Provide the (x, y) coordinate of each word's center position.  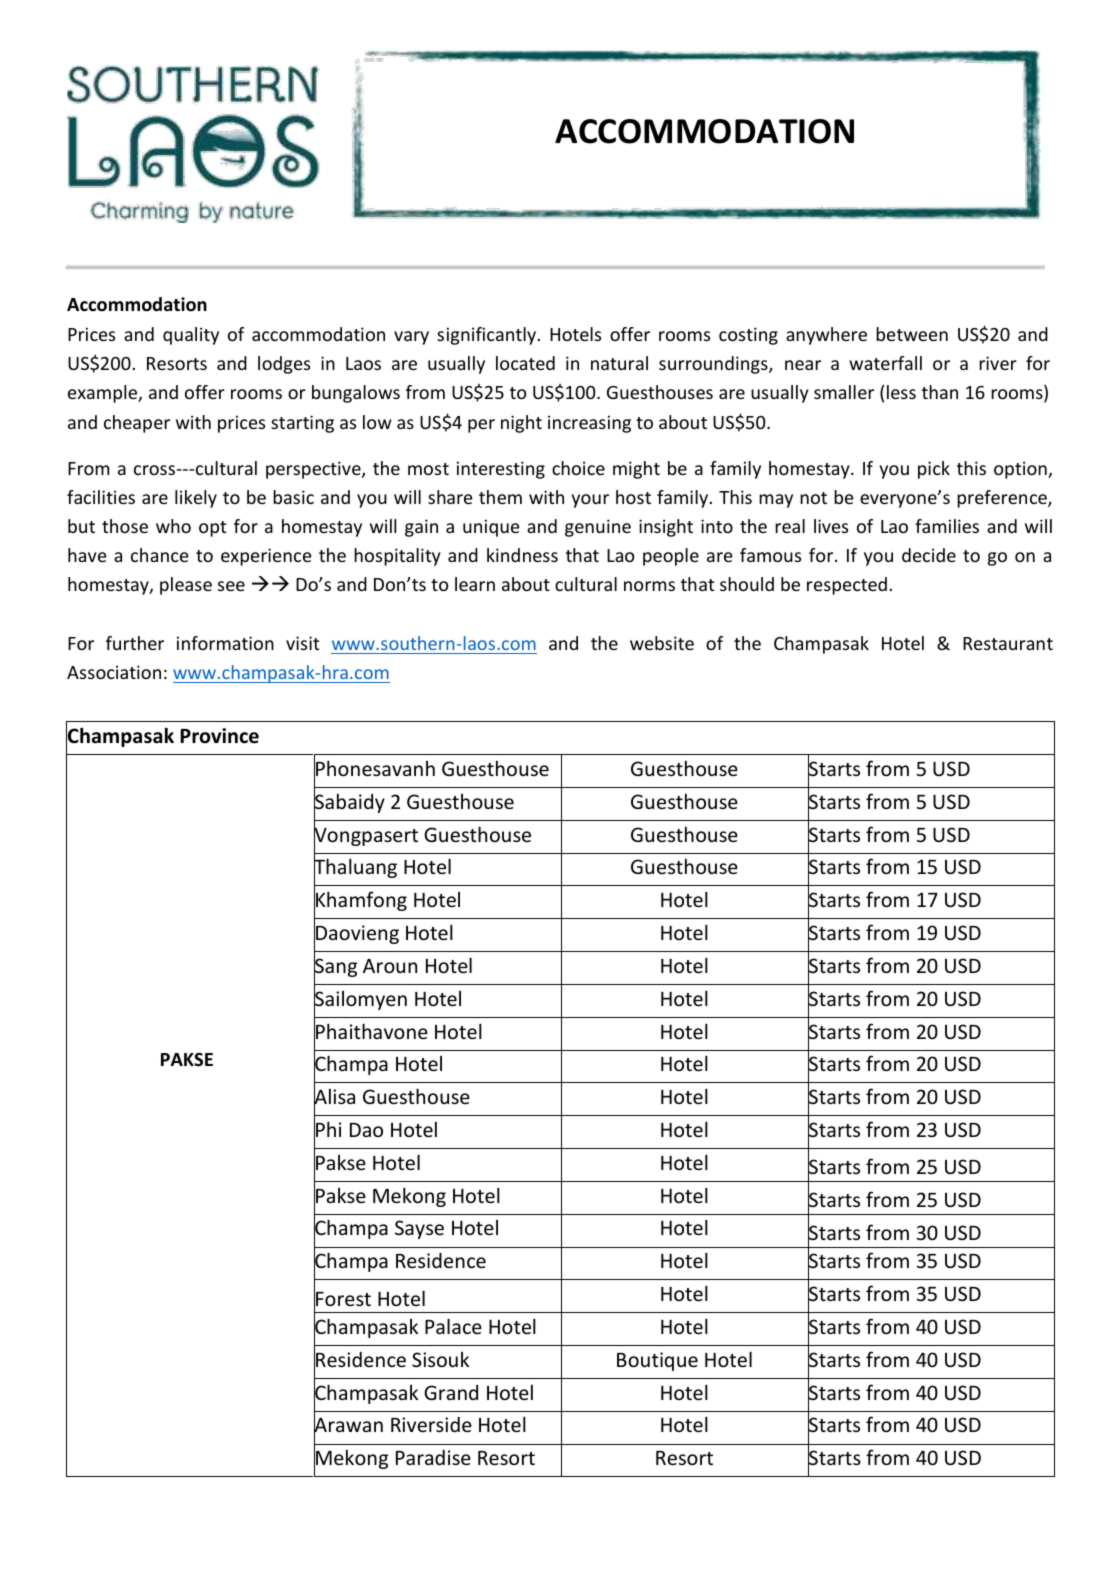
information (225, 643)
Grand (451, 1392)
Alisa (334, 1097)
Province (219, 736)
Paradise (433, 1457)
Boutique (657, 1361)
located (525, 363)
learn (475, 584)
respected (847, 586)
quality (191, 336)
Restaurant (1008, 643)
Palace (453, 1326)
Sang (335, 968)
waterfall (885, 363)
